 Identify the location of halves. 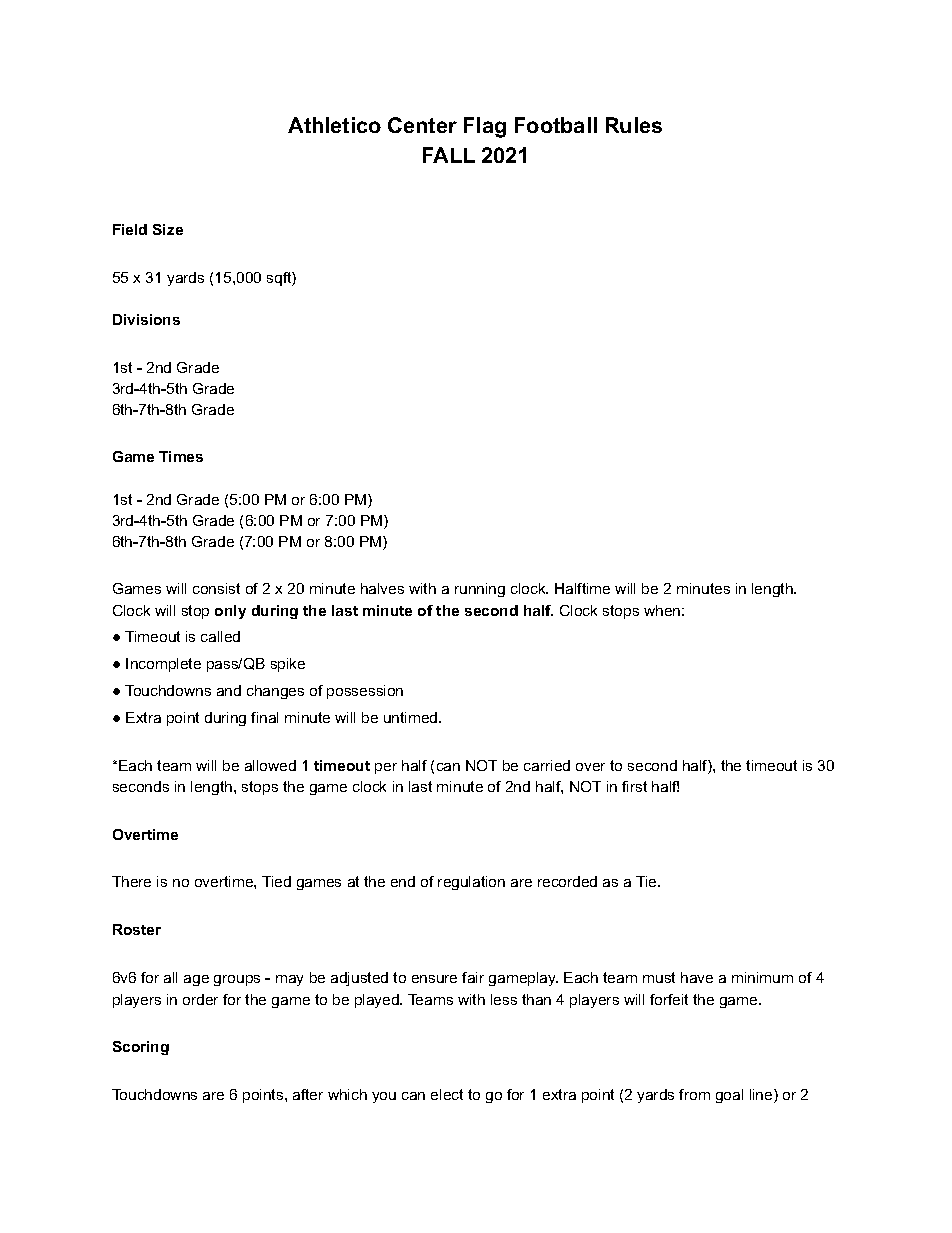
(382, 588).
